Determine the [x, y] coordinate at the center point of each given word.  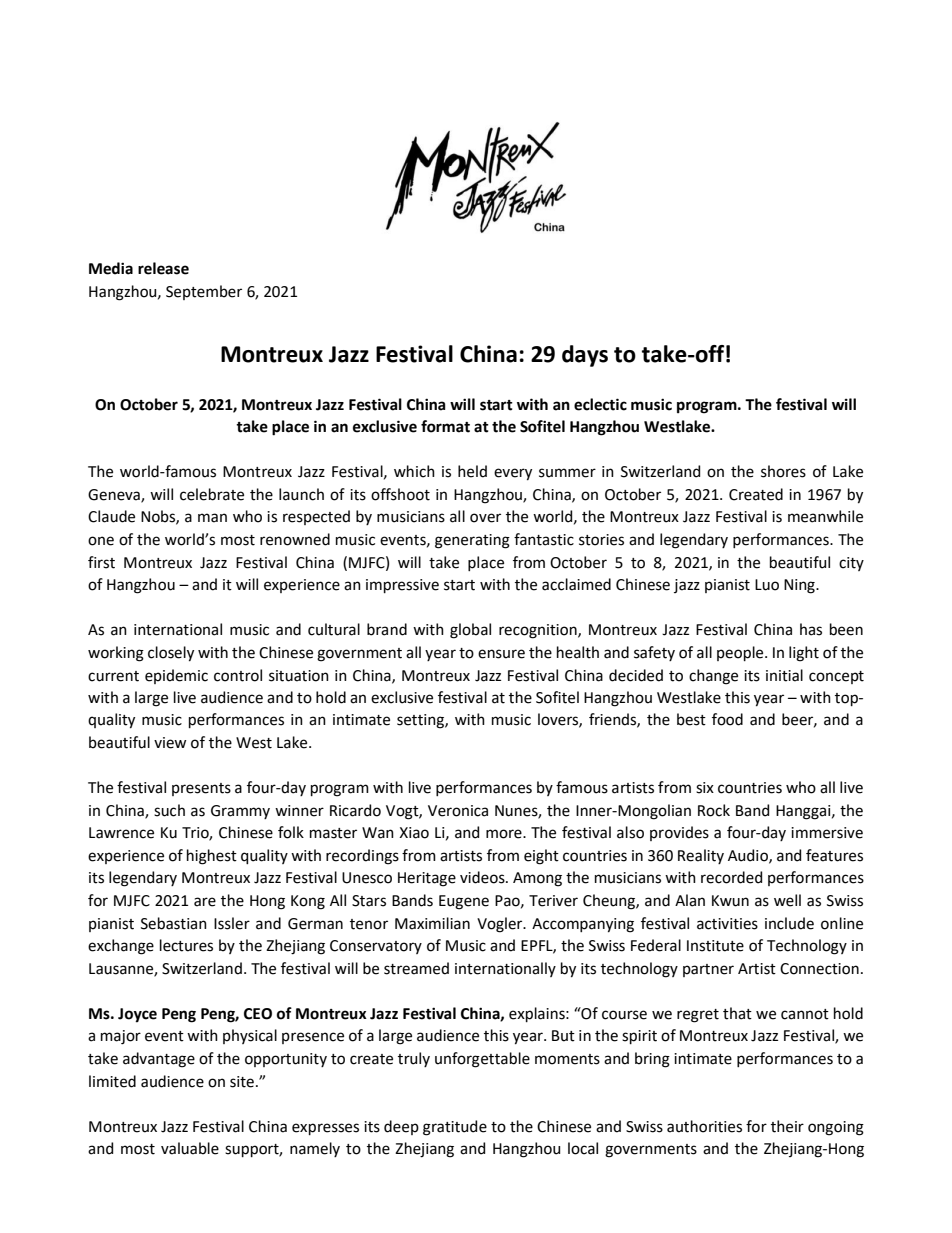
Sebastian [174, 923]
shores [783, 471]
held [472, 471]
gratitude [455, 1128]
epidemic [176, 676]
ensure [501, 654]
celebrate [212, 494]
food [727, 719]
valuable [190, 1148]
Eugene [464, 902]
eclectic [600, 404]
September [204, 292]
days [585, 356]
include [789, 923]
